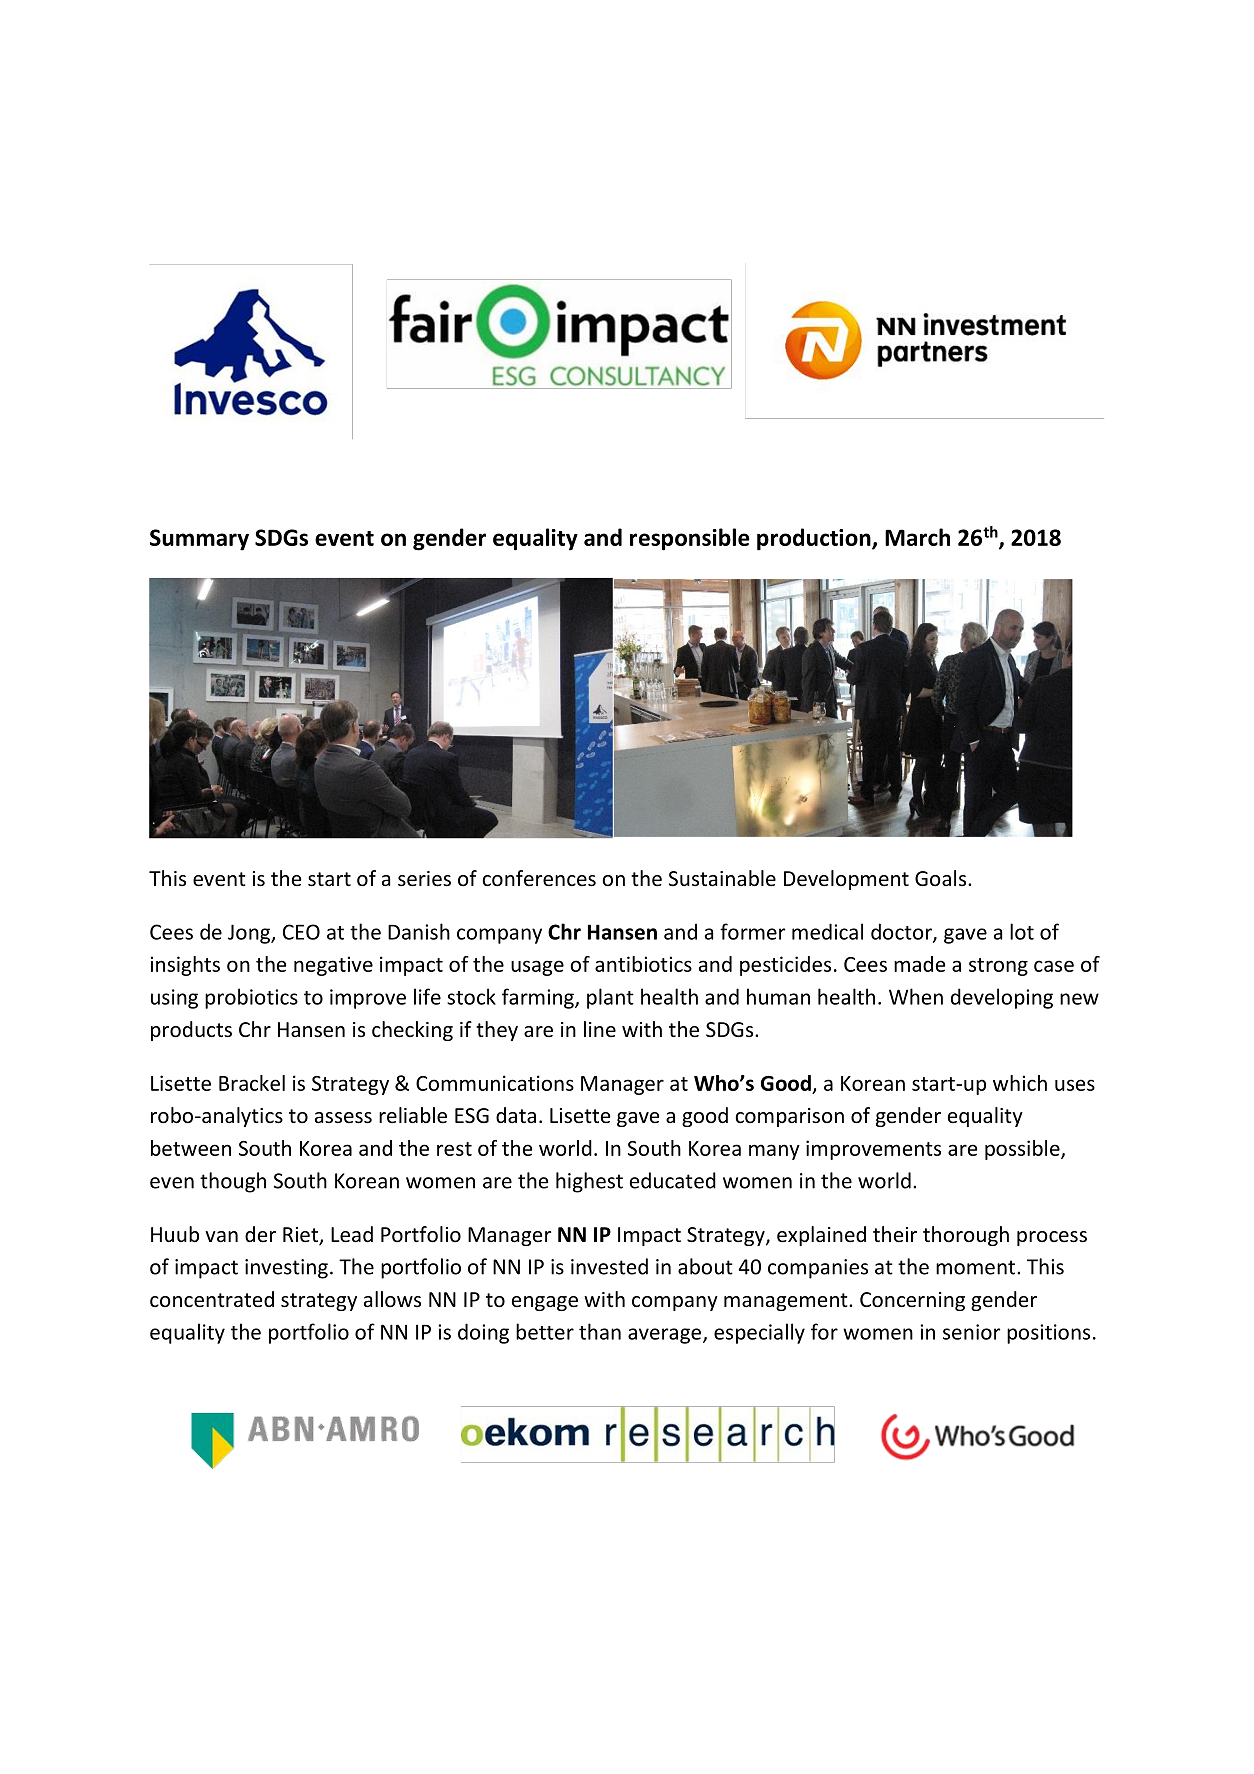  Describe the element at coordinates (610, 998) in the screenshot. I see `plant` at that location.
